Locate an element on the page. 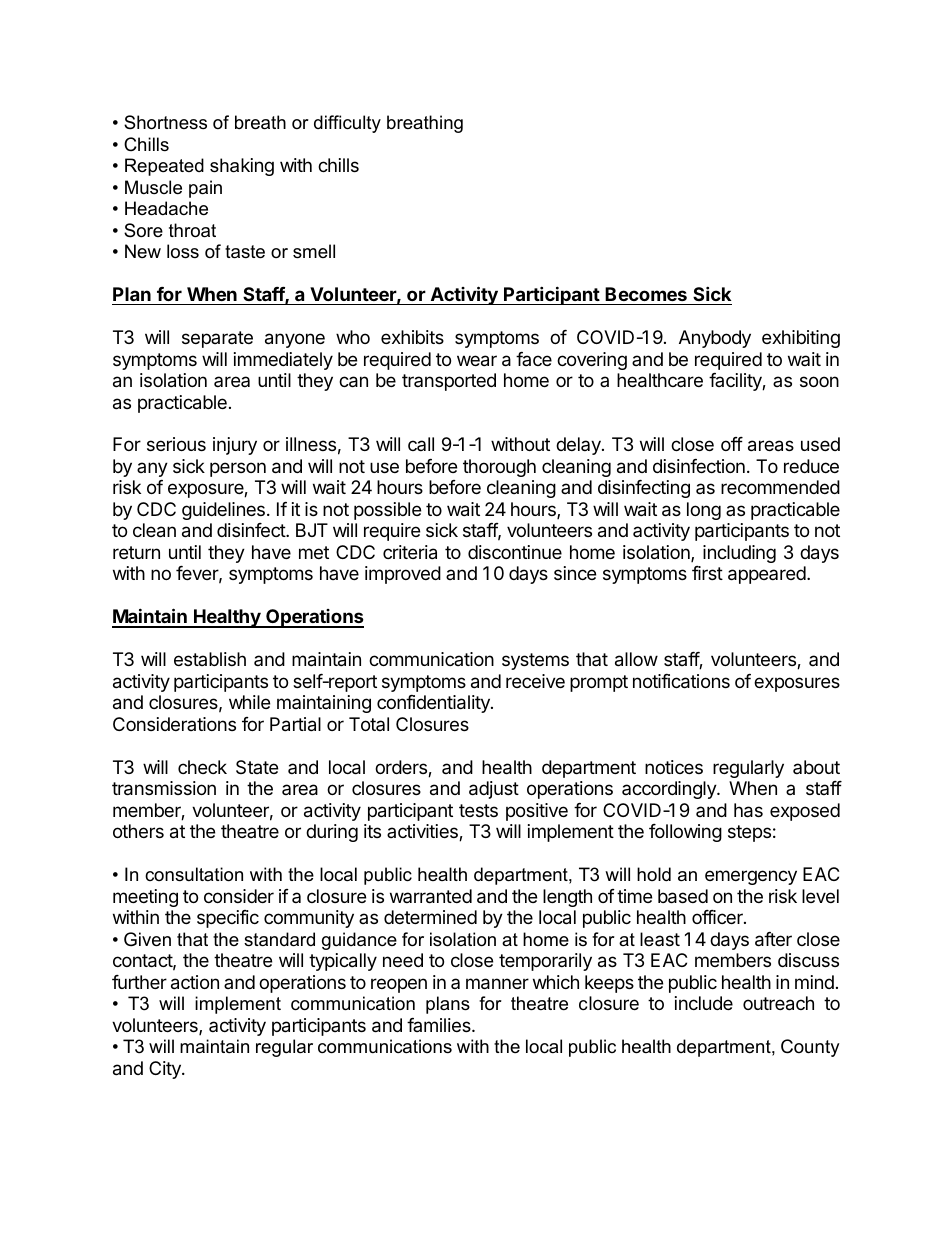 The image size is (952, 1233). City is located at coordinates (166, 1070).
